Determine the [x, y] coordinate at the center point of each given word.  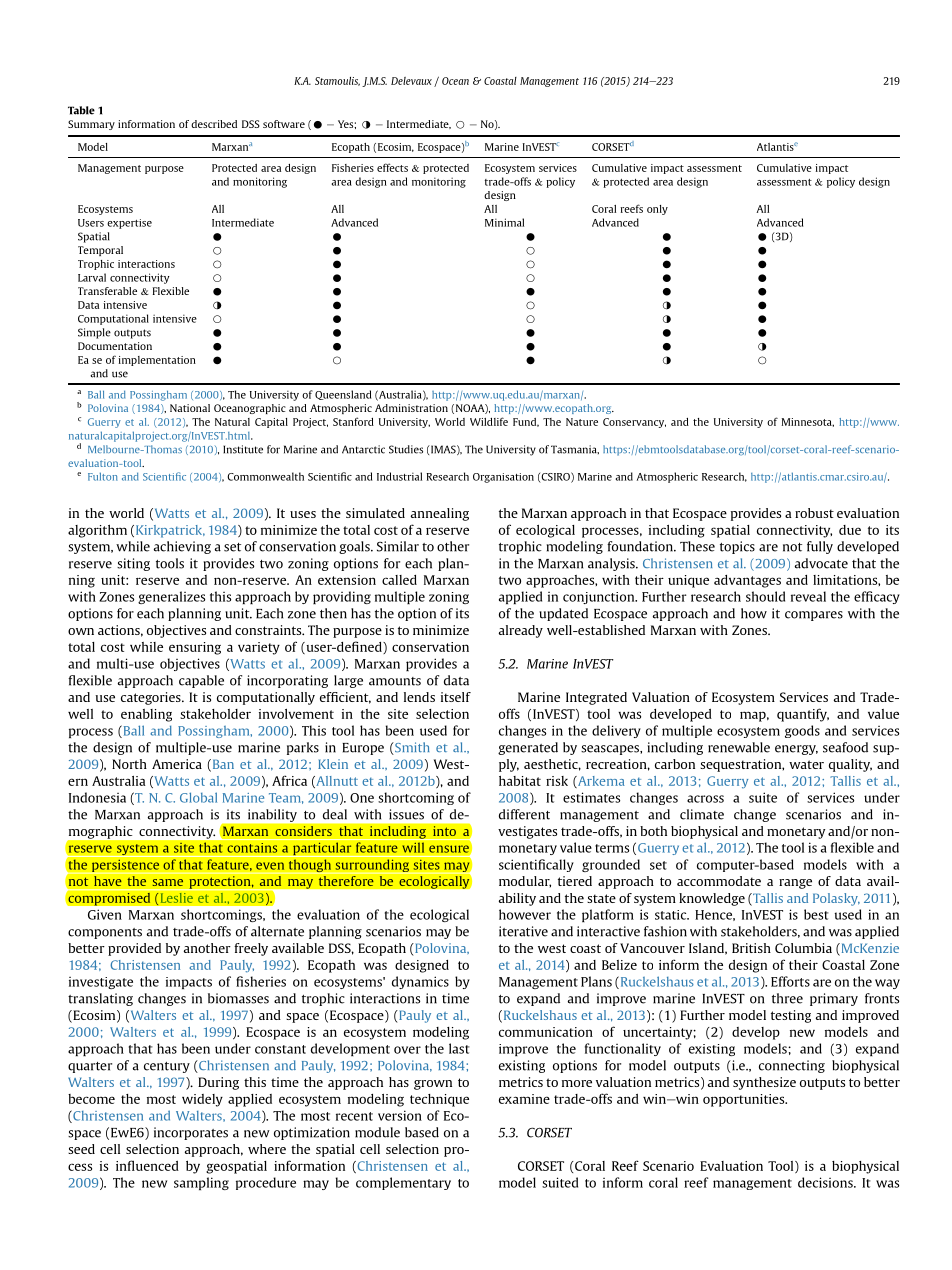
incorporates [191, 1133]
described [214, 124]
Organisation [503, 478]
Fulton [103, 476]
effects [392, 167]
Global [198, 797]
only [657, 210]
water [806, 764]
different [524, 814]
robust [814, 513]
